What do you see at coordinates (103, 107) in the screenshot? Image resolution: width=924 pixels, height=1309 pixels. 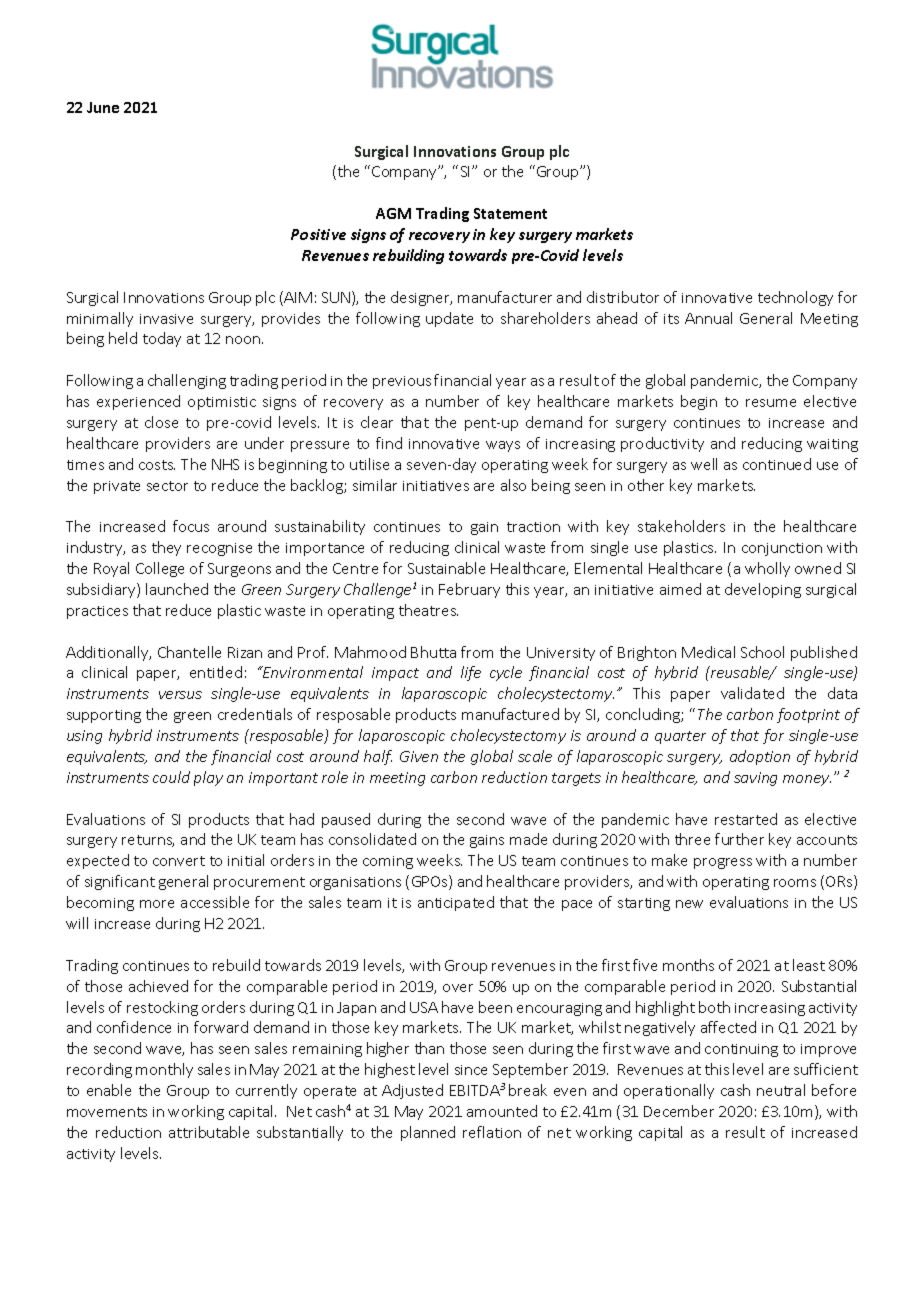 I see `June` at bounding box center [103, 107].
